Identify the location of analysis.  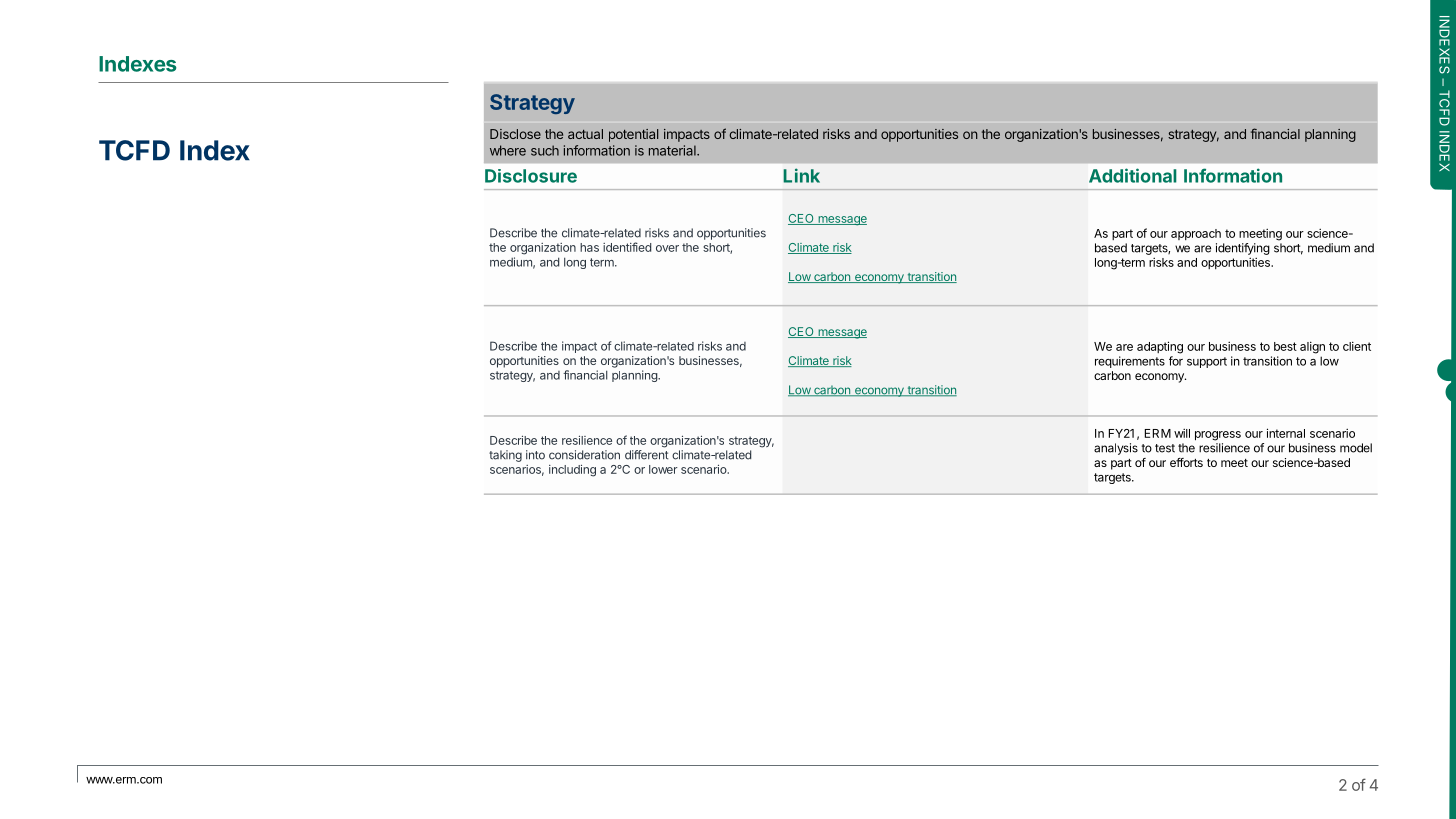
(1116, 449).
